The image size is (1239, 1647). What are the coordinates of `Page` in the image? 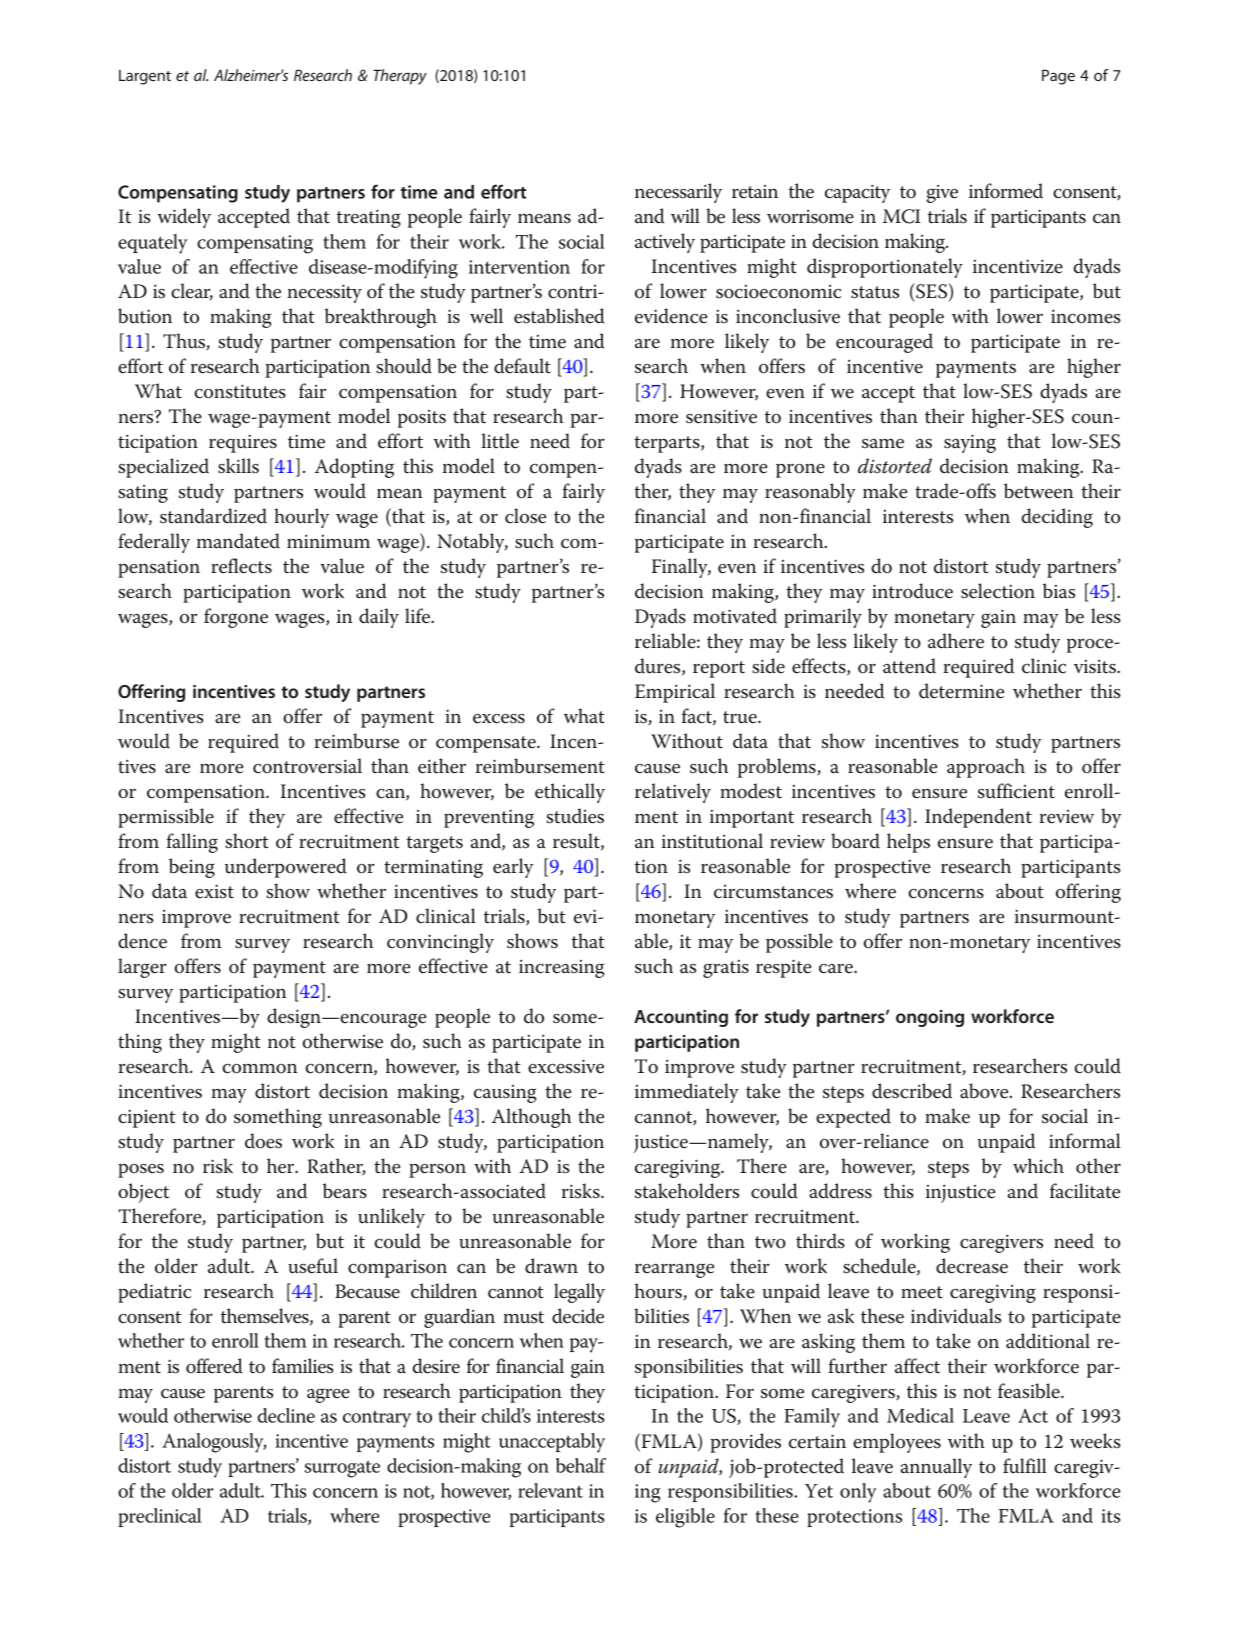 It's located at (1058, 77).
